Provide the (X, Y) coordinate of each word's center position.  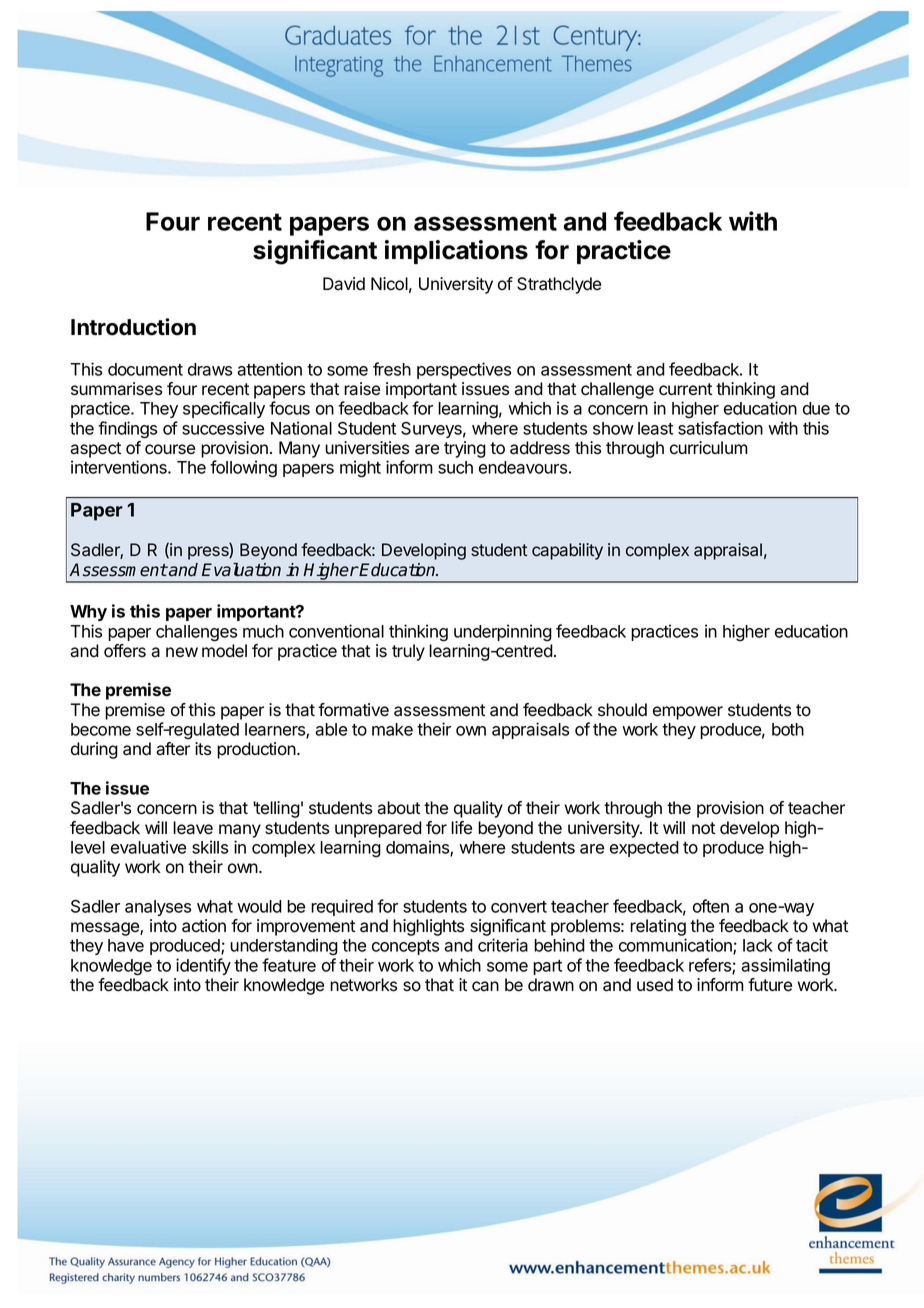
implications (456, 252)
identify (203, 966)
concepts (405, 947)
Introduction (133, 327)
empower (688, 713)
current (685, 389)
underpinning (503, 633)
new (182, 652)
